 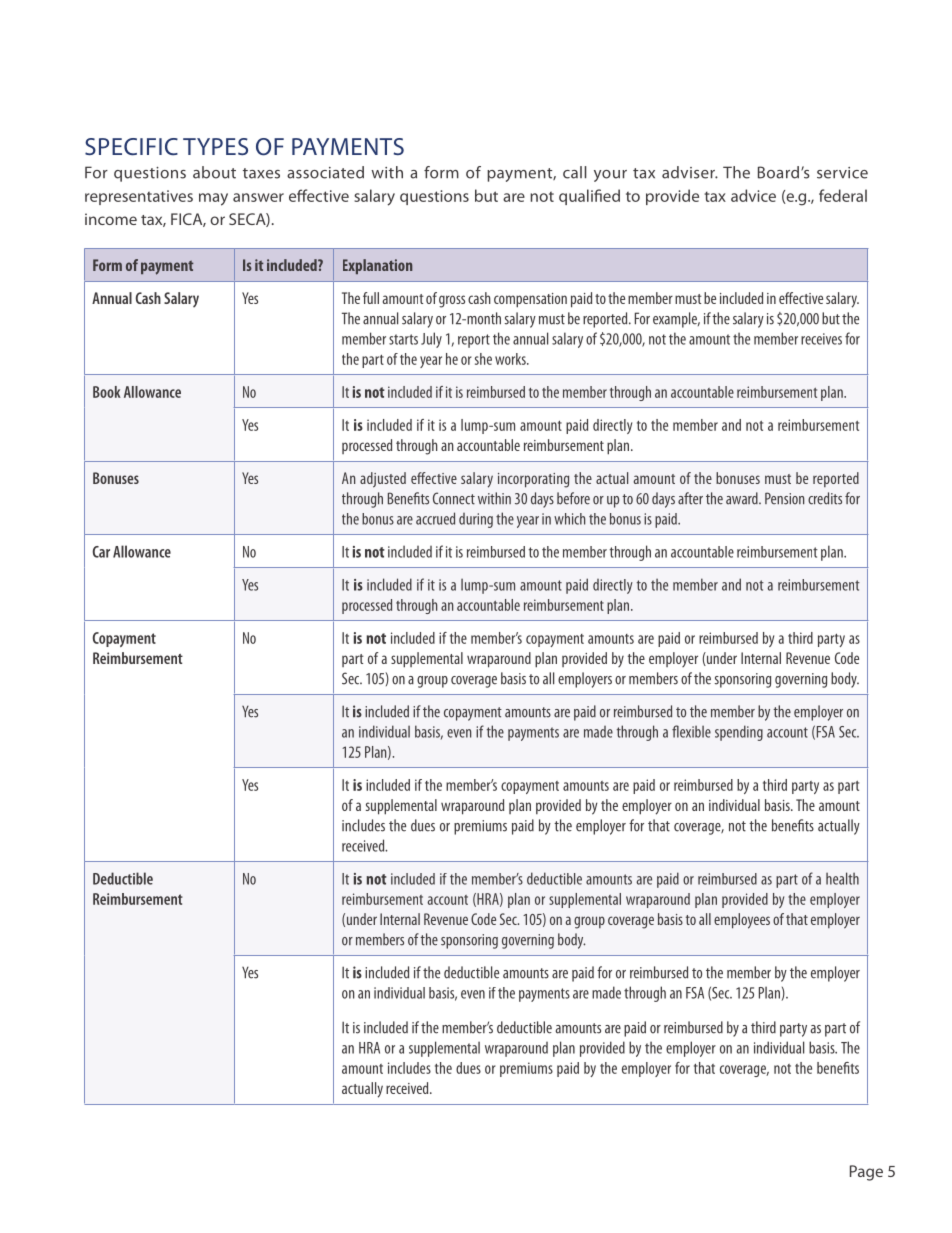 I want to click on Pension, so click(x=784, y=498).
